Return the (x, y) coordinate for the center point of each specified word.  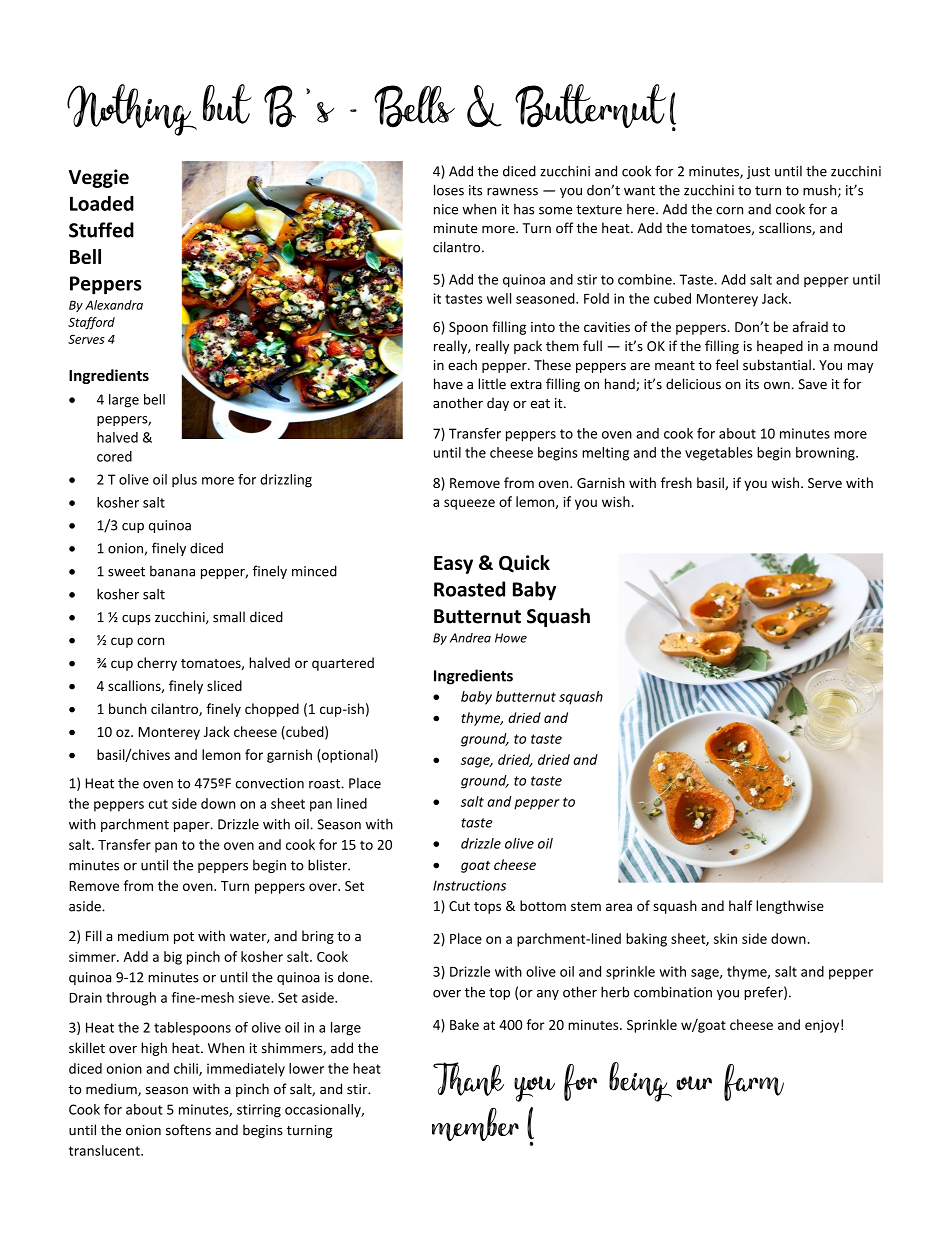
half (740, 905)
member (475, 1124)
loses (449, 190)
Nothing (132, 110)
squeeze (469, 504)
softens (188, 1130)
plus (184, 480)
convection (270, 783)
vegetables (719, 454)
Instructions (469, 885)
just (758, 172)
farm (754, 1082)
